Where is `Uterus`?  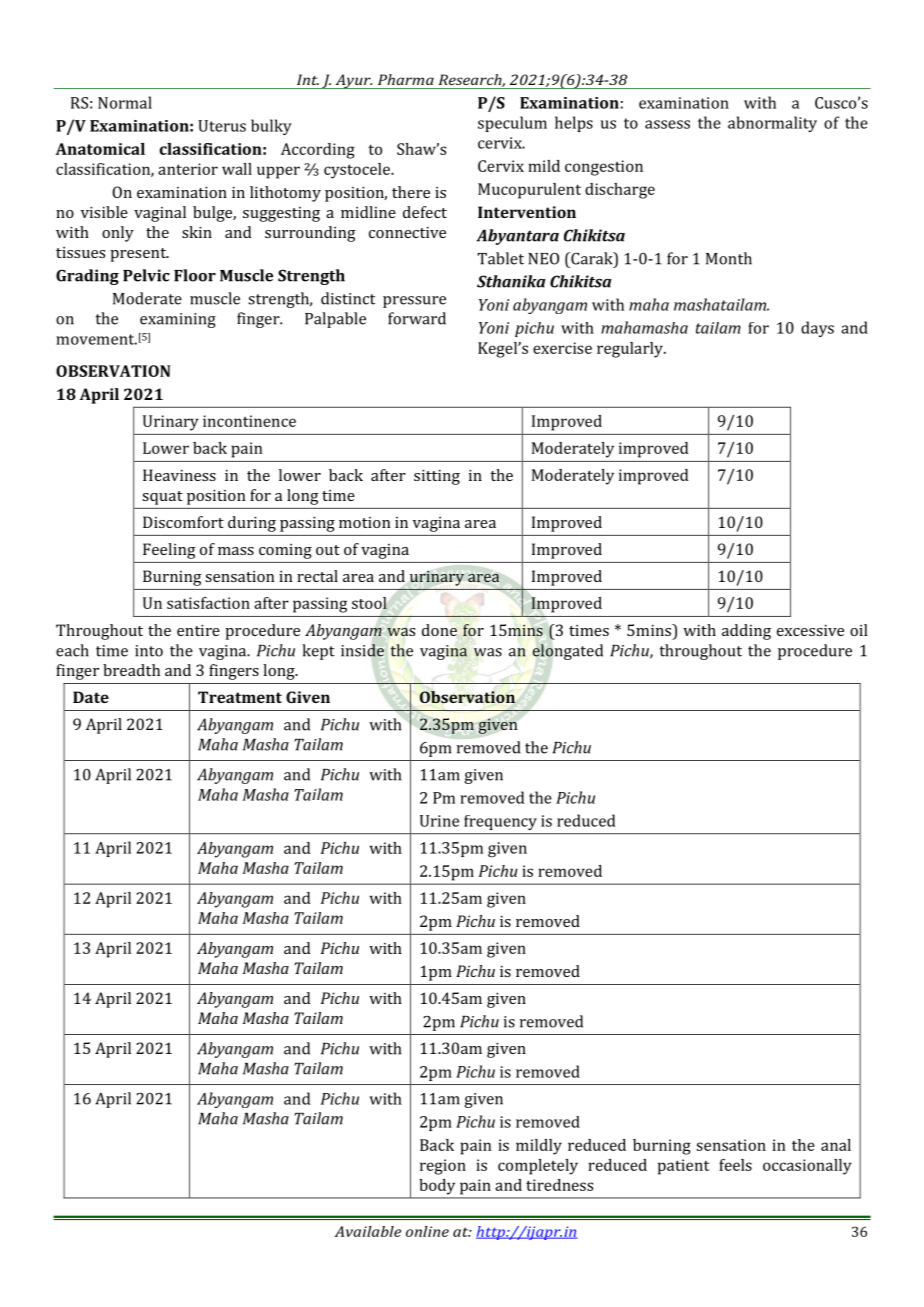
Uterus is located at coordinates (222, 126).
